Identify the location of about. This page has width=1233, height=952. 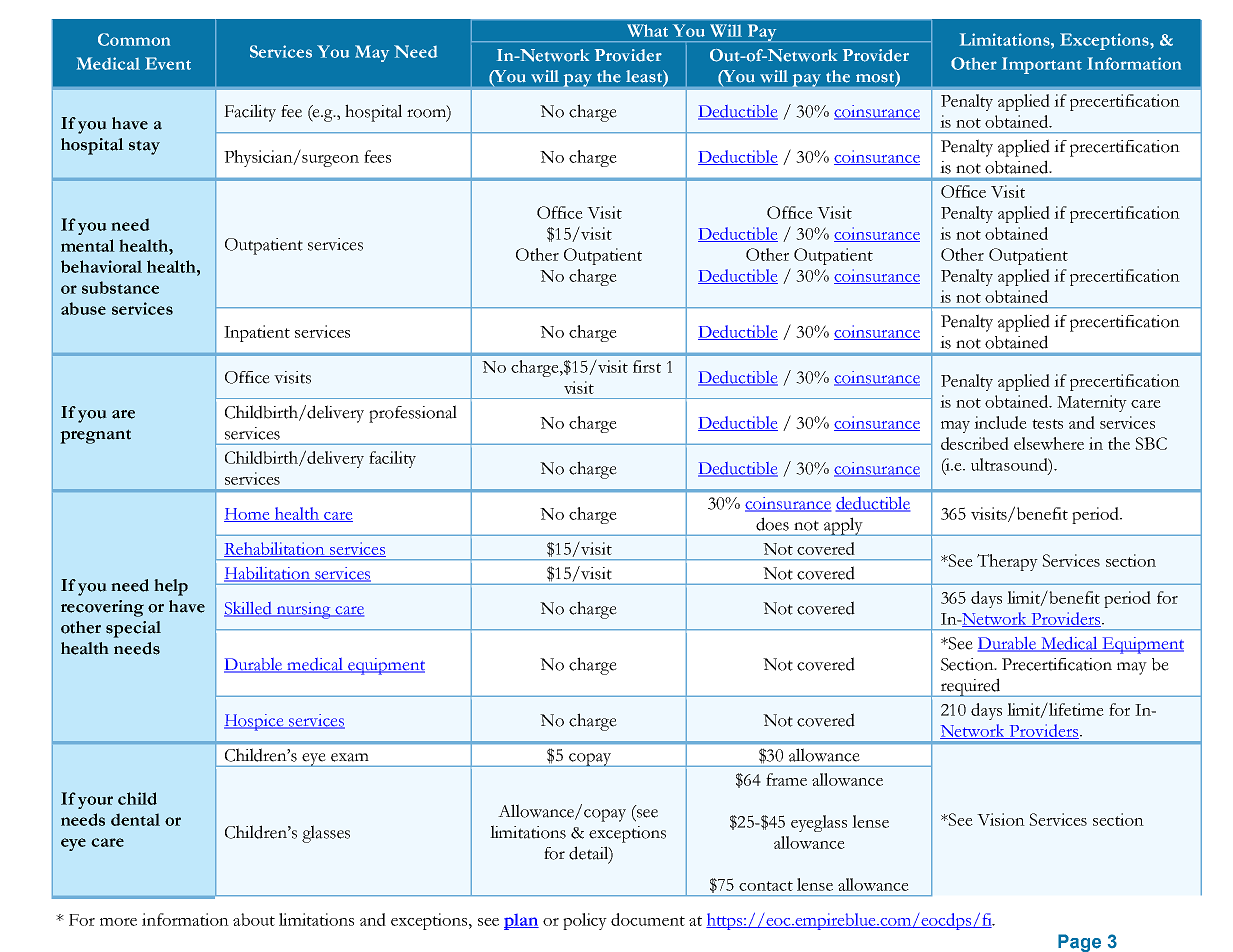
(254, 919).
